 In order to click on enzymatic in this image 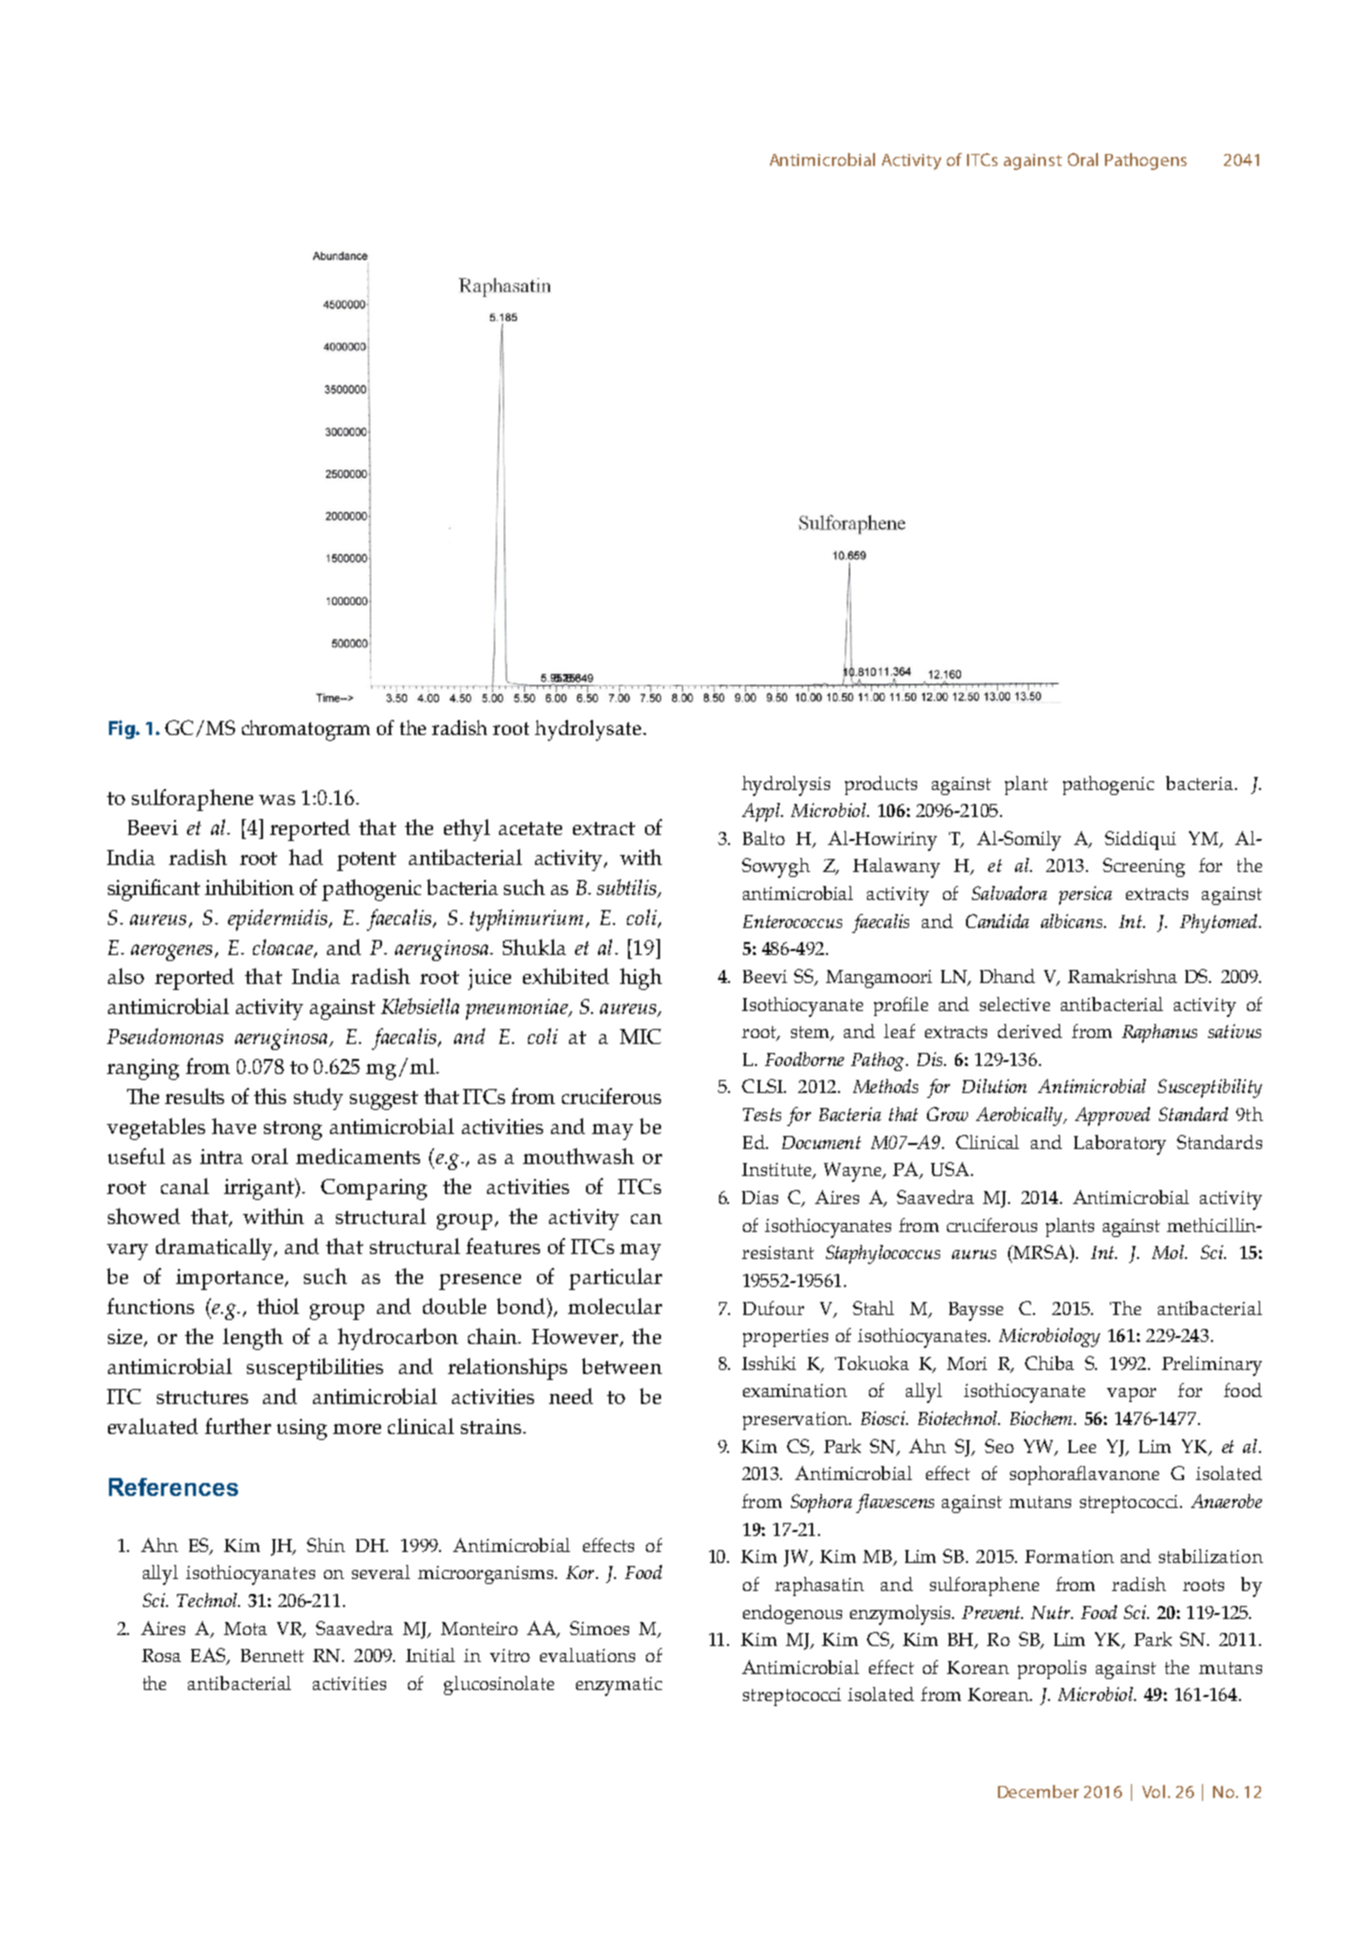, I will do `click(619, 1686)`.
